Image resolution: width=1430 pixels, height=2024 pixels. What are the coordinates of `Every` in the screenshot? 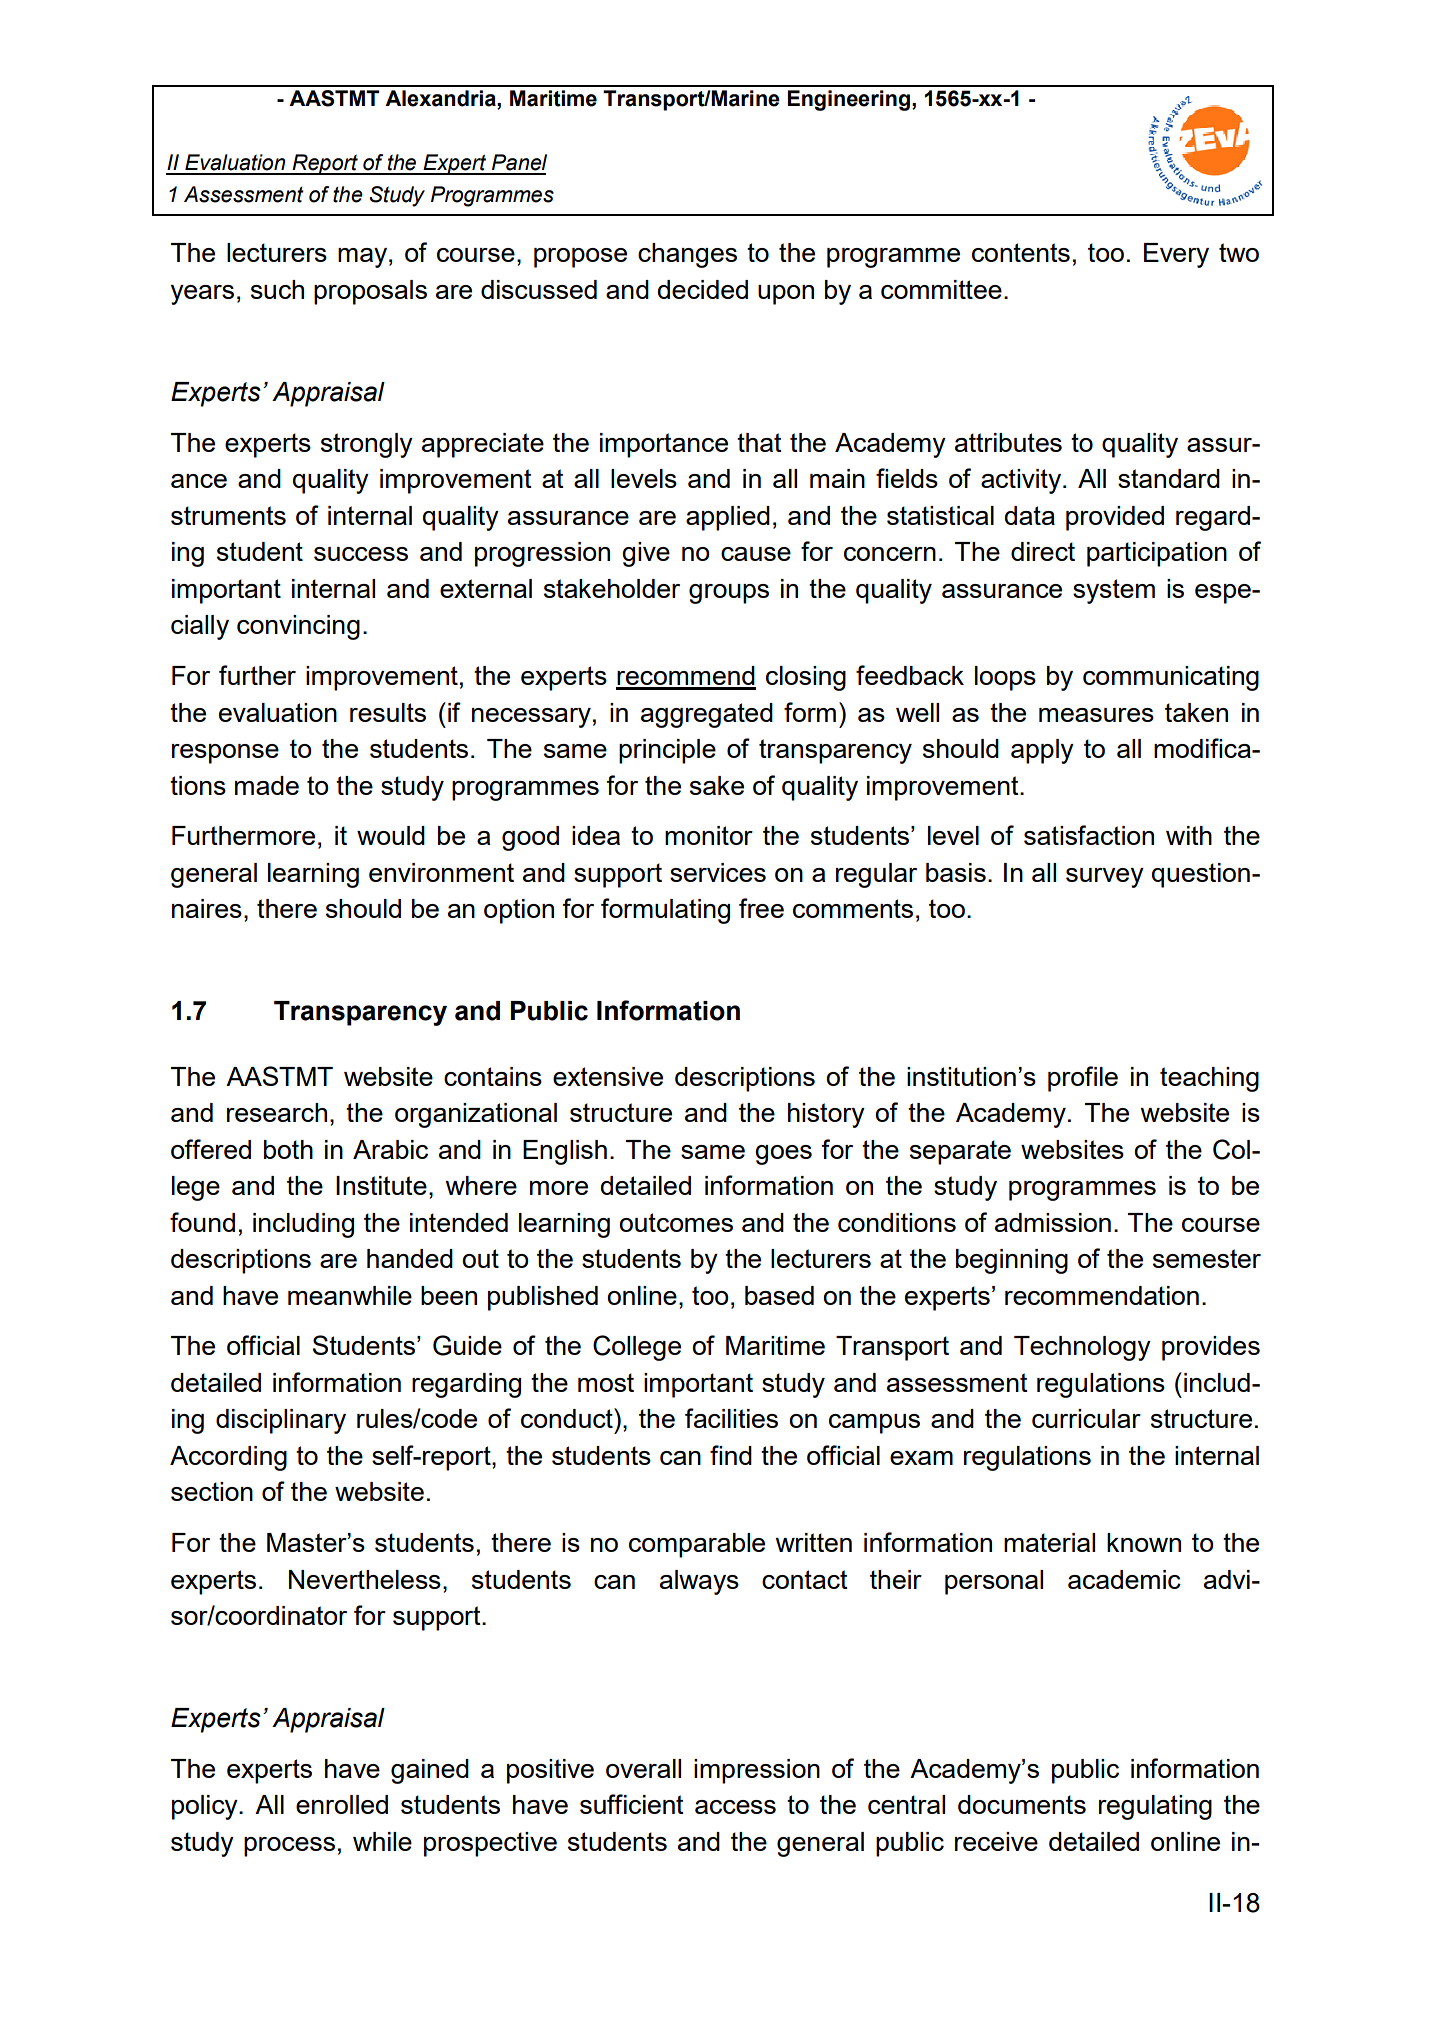 It's located at (1176, 255).
